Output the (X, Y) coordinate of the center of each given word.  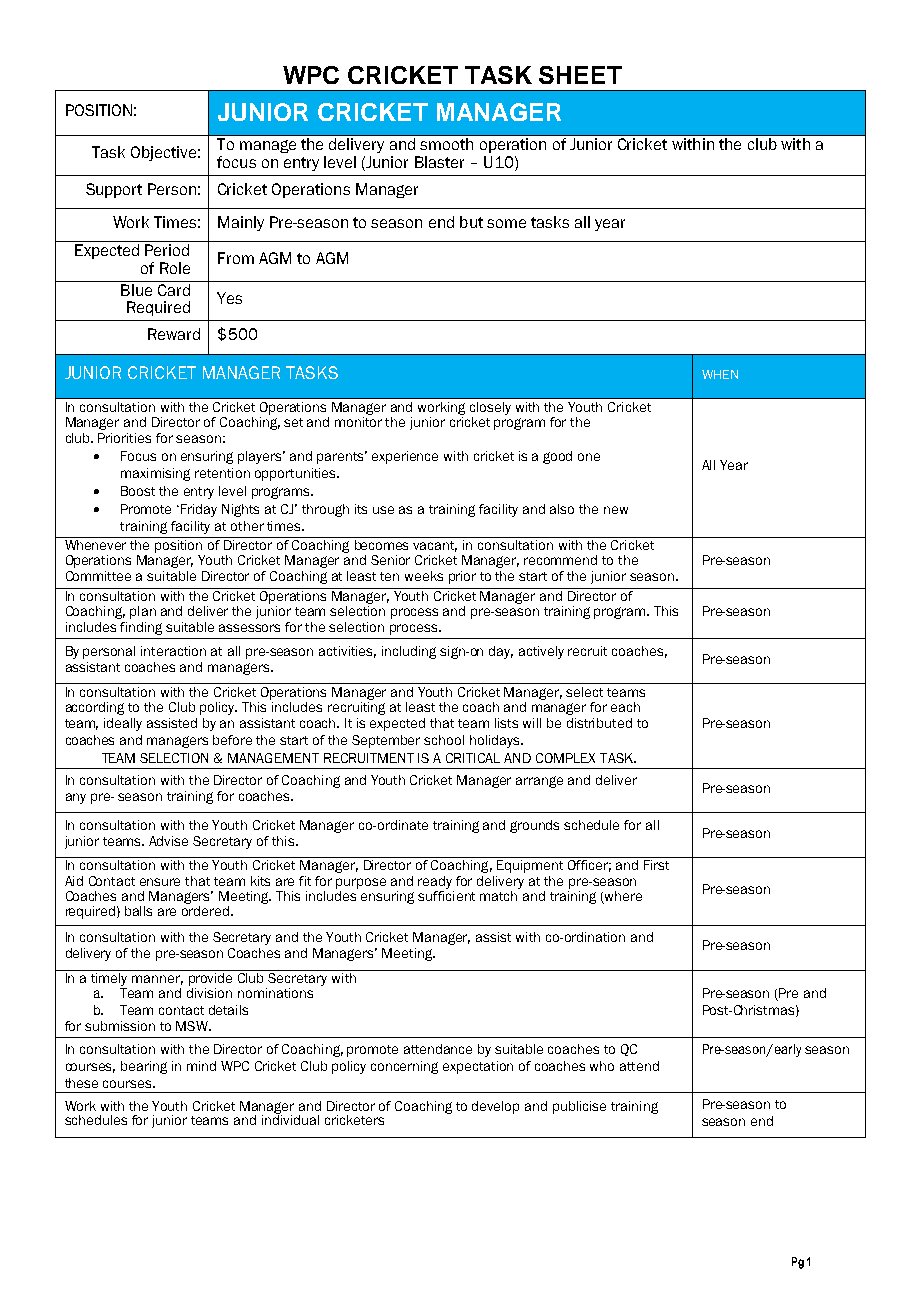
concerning (404, 1067)
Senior (390, 560)
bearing (144, 1067)
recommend (560, 560)
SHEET (580, 75)
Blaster (439, 162)
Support (114, 190)
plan (143, 612)
